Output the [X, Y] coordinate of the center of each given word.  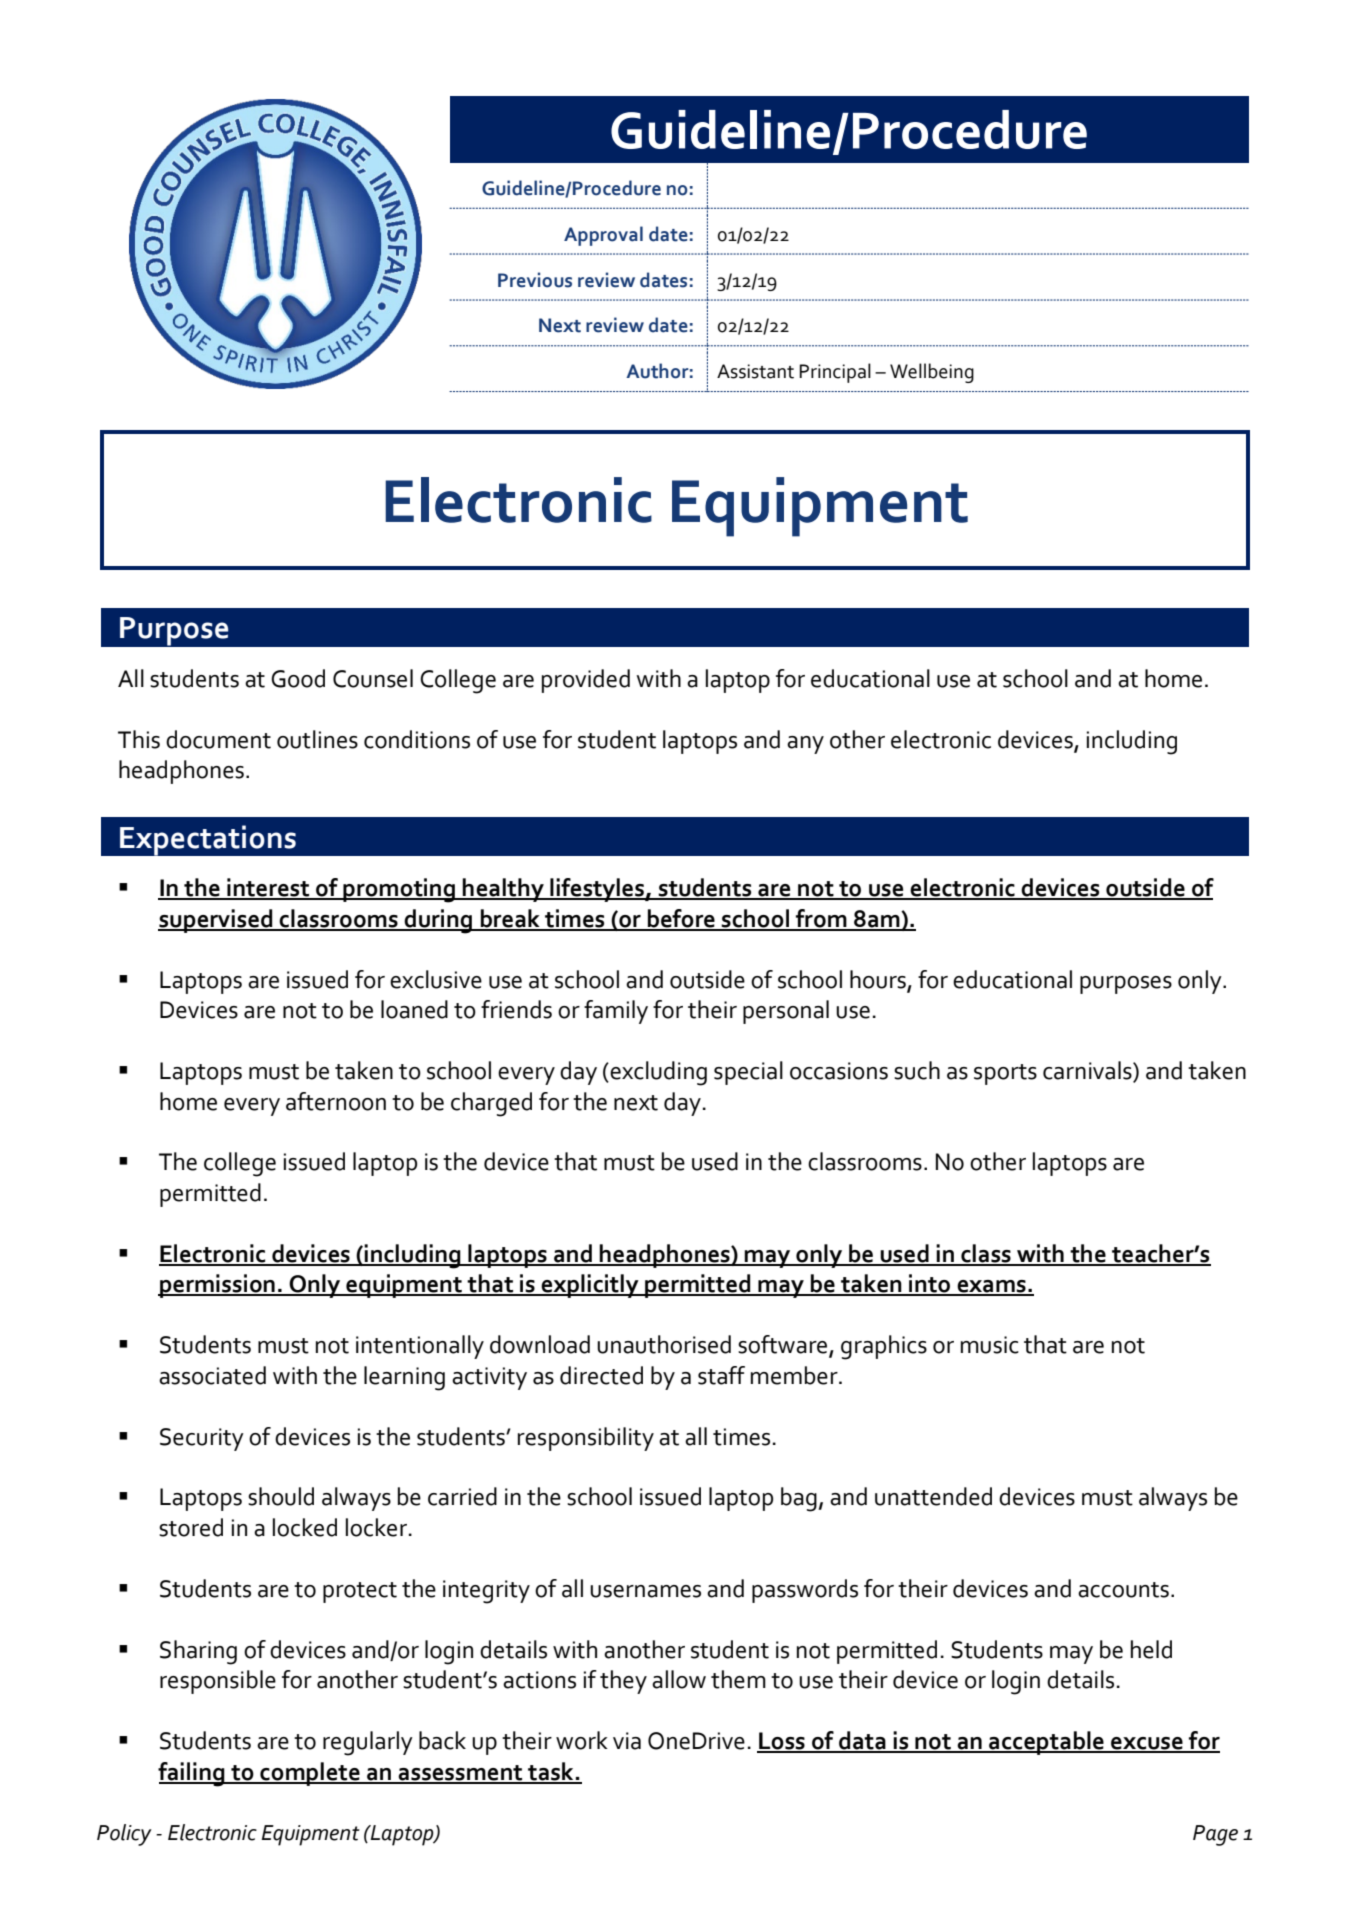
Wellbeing [932, 373]
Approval [603, 236]
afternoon [336, 1101]
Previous [535, 280]
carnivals [1088, 1071]
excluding [657, 1073]
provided [586, 681]
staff [721, 1375]
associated [212, 1375]
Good [298, 678]
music [990, 1345]
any [805, 745]
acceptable [1046, 1743]
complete [310, 1774]
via [627, 1741]
